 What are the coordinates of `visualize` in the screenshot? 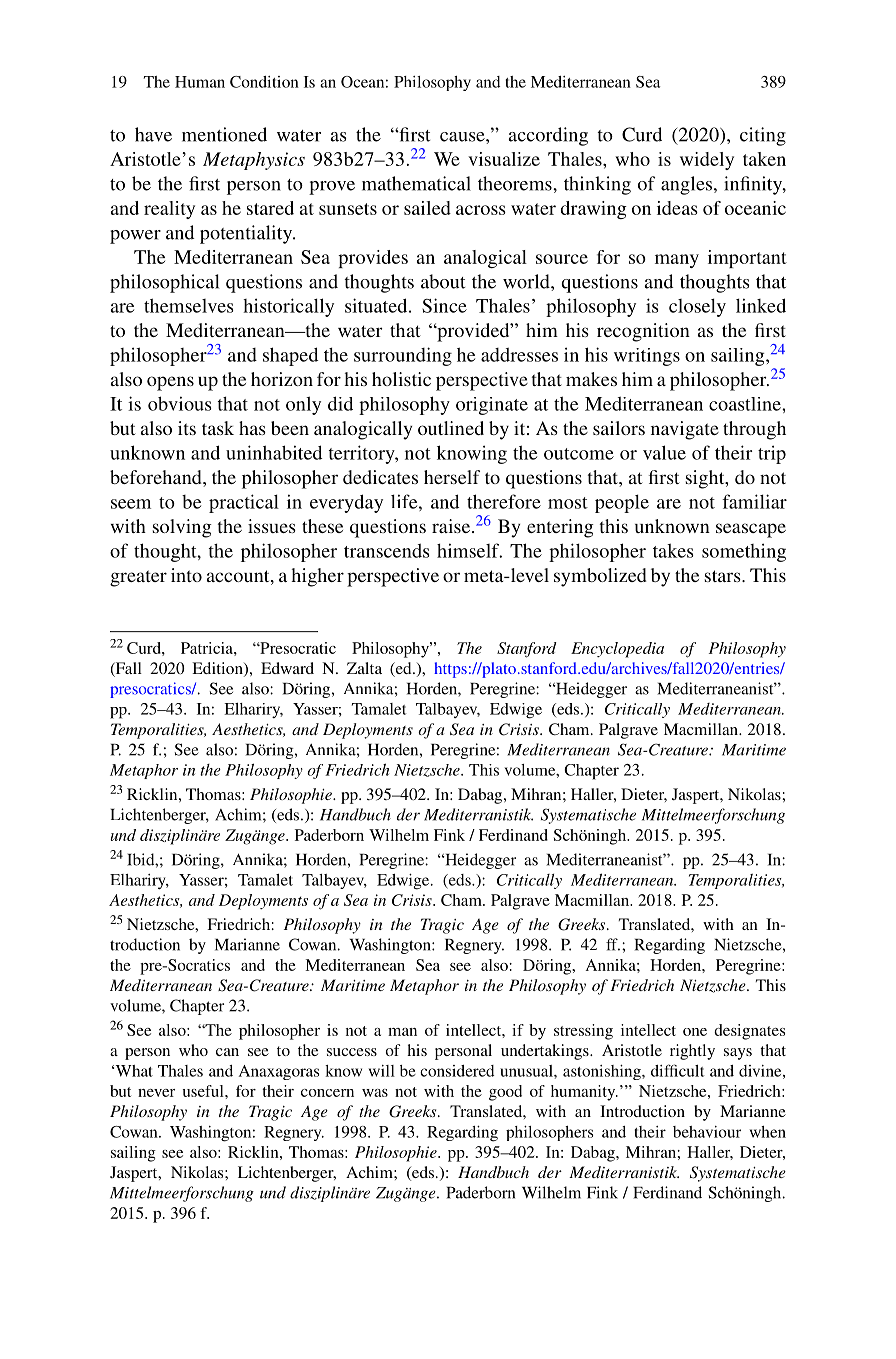 It's located at (504, 159).
